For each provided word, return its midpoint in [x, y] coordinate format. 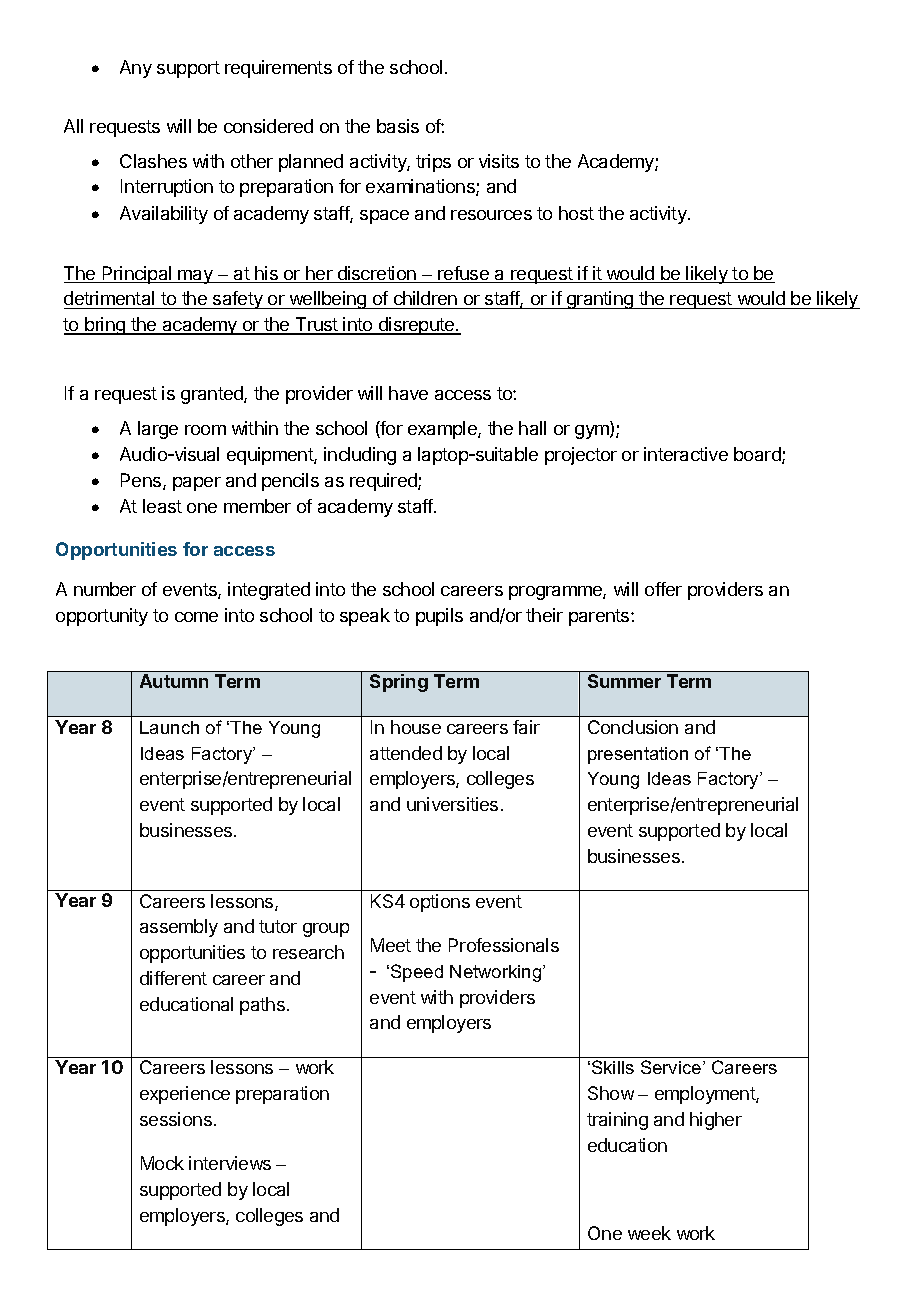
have [408, 393]
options [440, 903]
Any [136, 69]
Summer [624, 681]
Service [672, 1067]
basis [398, 126]
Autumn [174, 681]
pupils [439, 617]
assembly [179, 928]
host [576, 213]
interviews [230, 1163]
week [649, 1233]
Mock [162, 1163]
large [158, 430]
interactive [686, 454]
